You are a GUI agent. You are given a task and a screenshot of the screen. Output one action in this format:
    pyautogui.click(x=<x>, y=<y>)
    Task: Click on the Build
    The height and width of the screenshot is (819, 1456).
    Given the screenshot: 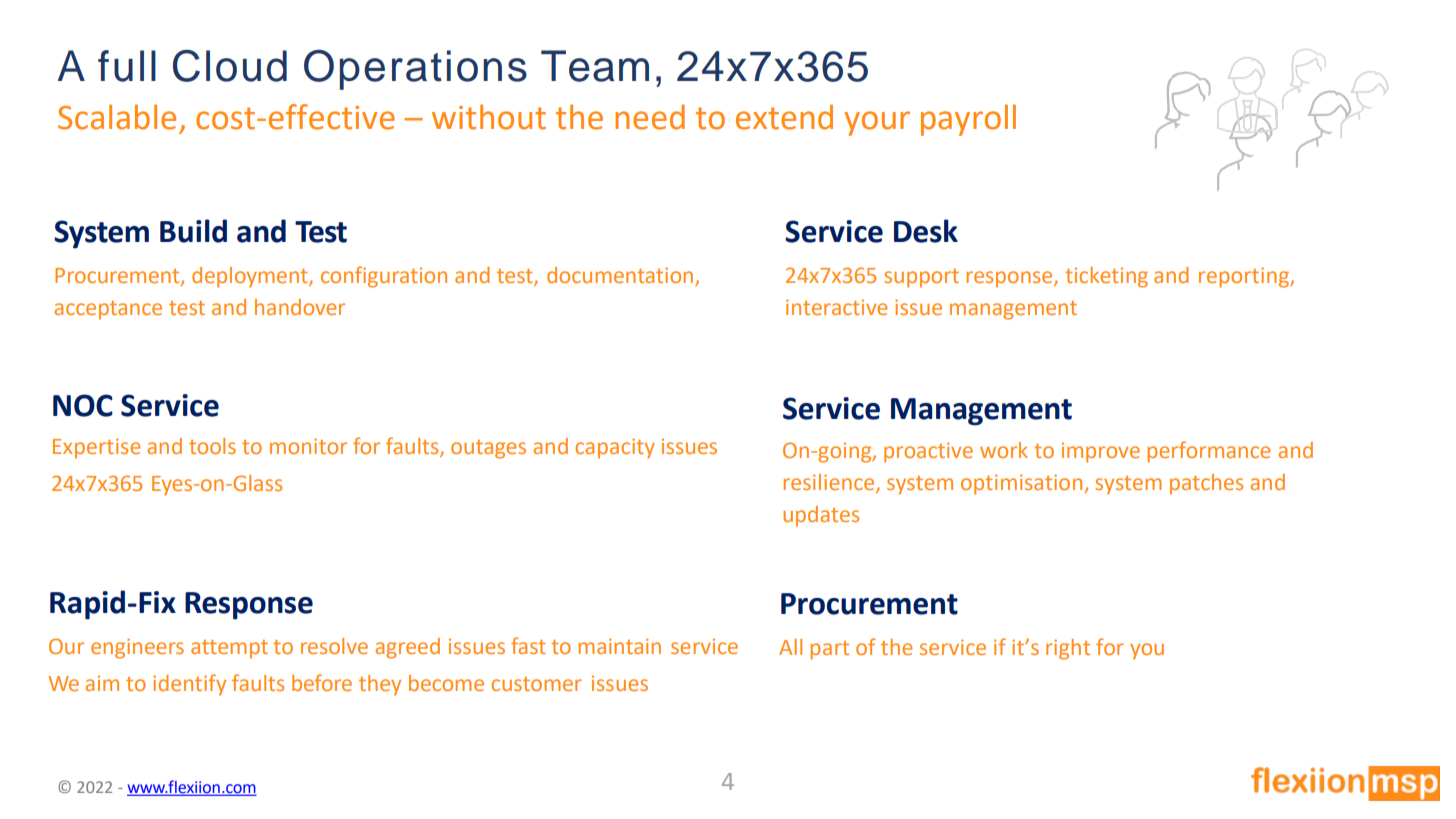 What is the action you would take?
    pyautogui.click(x=193, y=231)
